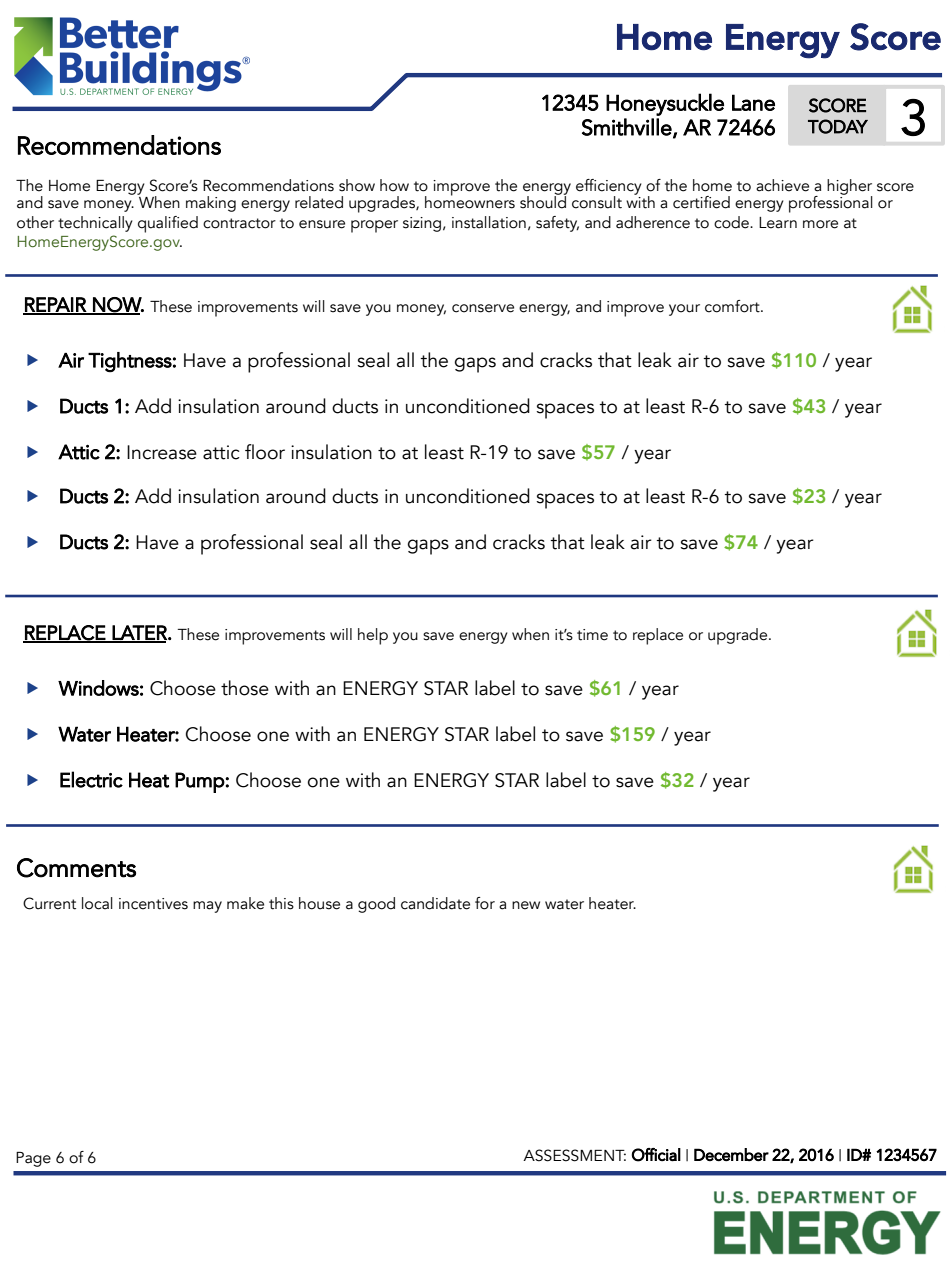 The width and height of the screenshot is (952, 1270). What do you see at coordinates (162, 452) in the screenshot?
I see `Increase` at bounding box center [162, 452].
